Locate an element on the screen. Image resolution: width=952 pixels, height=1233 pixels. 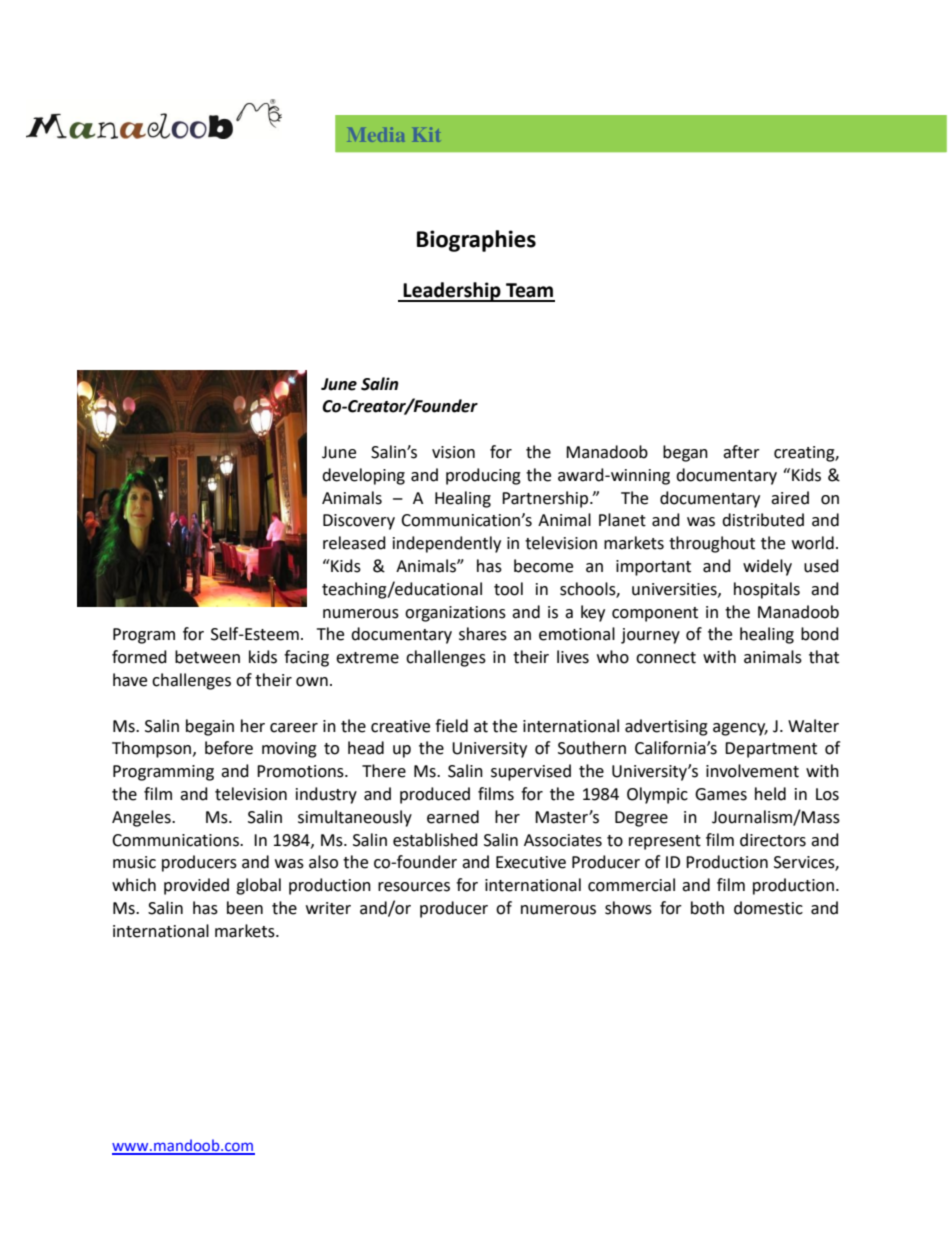
began is located at coordinates (685, 453).
